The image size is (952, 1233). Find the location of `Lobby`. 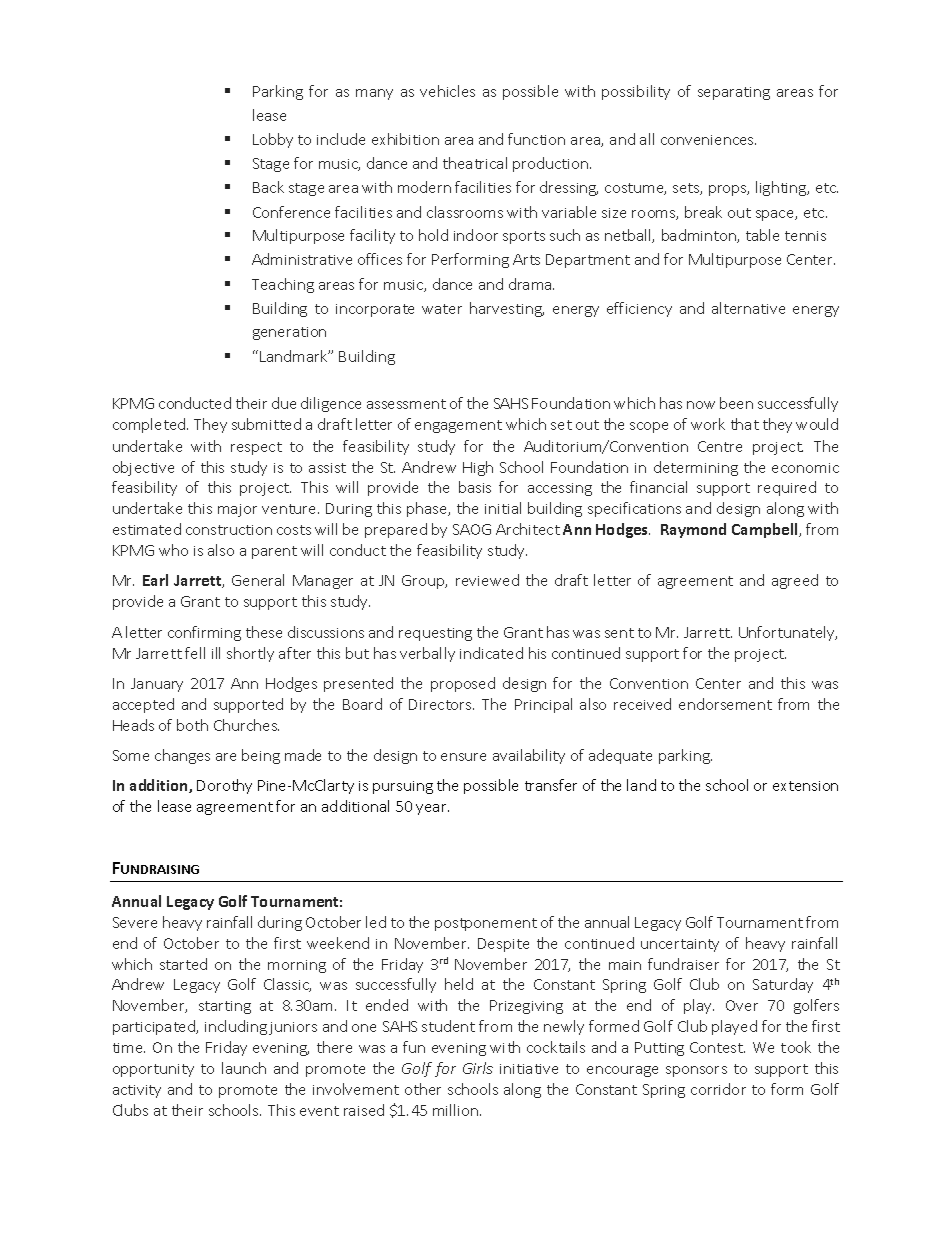

Lobby is located at coordinates (273, 140).
